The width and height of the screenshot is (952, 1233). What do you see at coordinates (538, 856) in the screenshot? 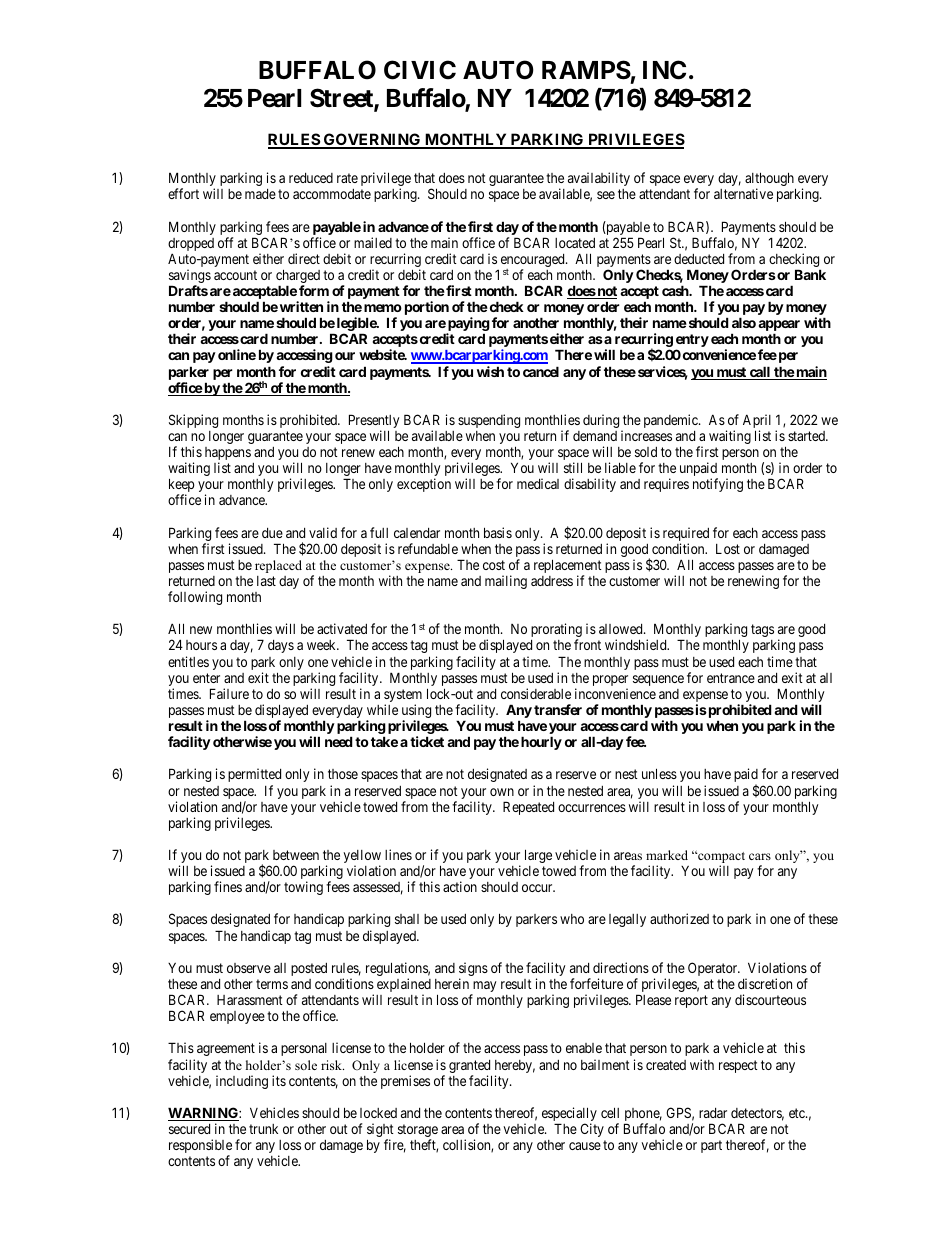
I see `large` at bounding box center [538, 856].
